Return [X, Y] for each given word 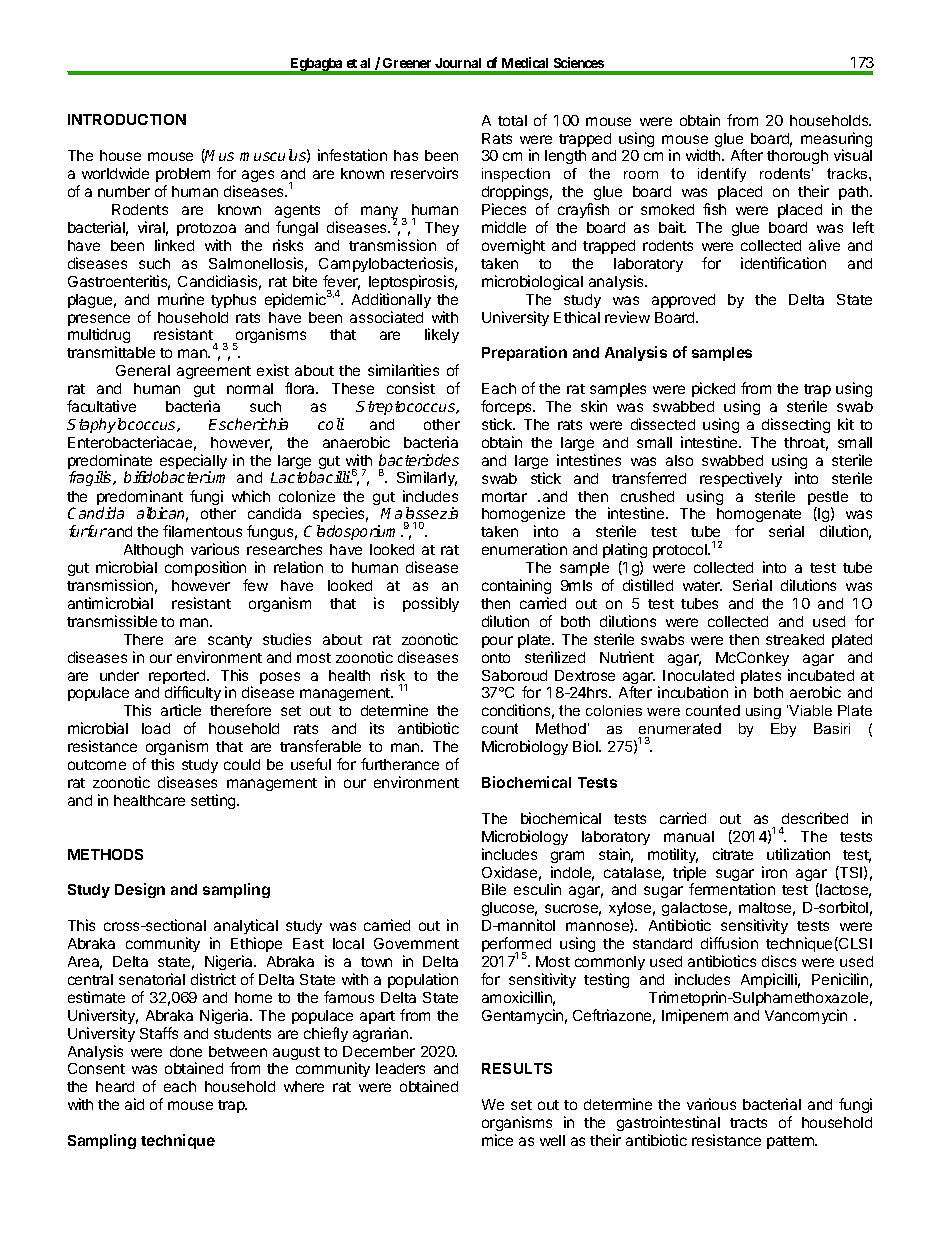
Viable [810, 710]
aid [134, 1104]
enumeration [524, 549]
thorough [797, 157]
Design [140, 890]
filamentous [202, 531]
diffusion [729, 943]
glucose [509, 909]
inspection [516, 175]
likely [442, 335]
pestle [828, 499]
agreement [214, 372]
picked [713, 389]
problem [183, 175]
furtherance [400, 764]
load [156, 728]
